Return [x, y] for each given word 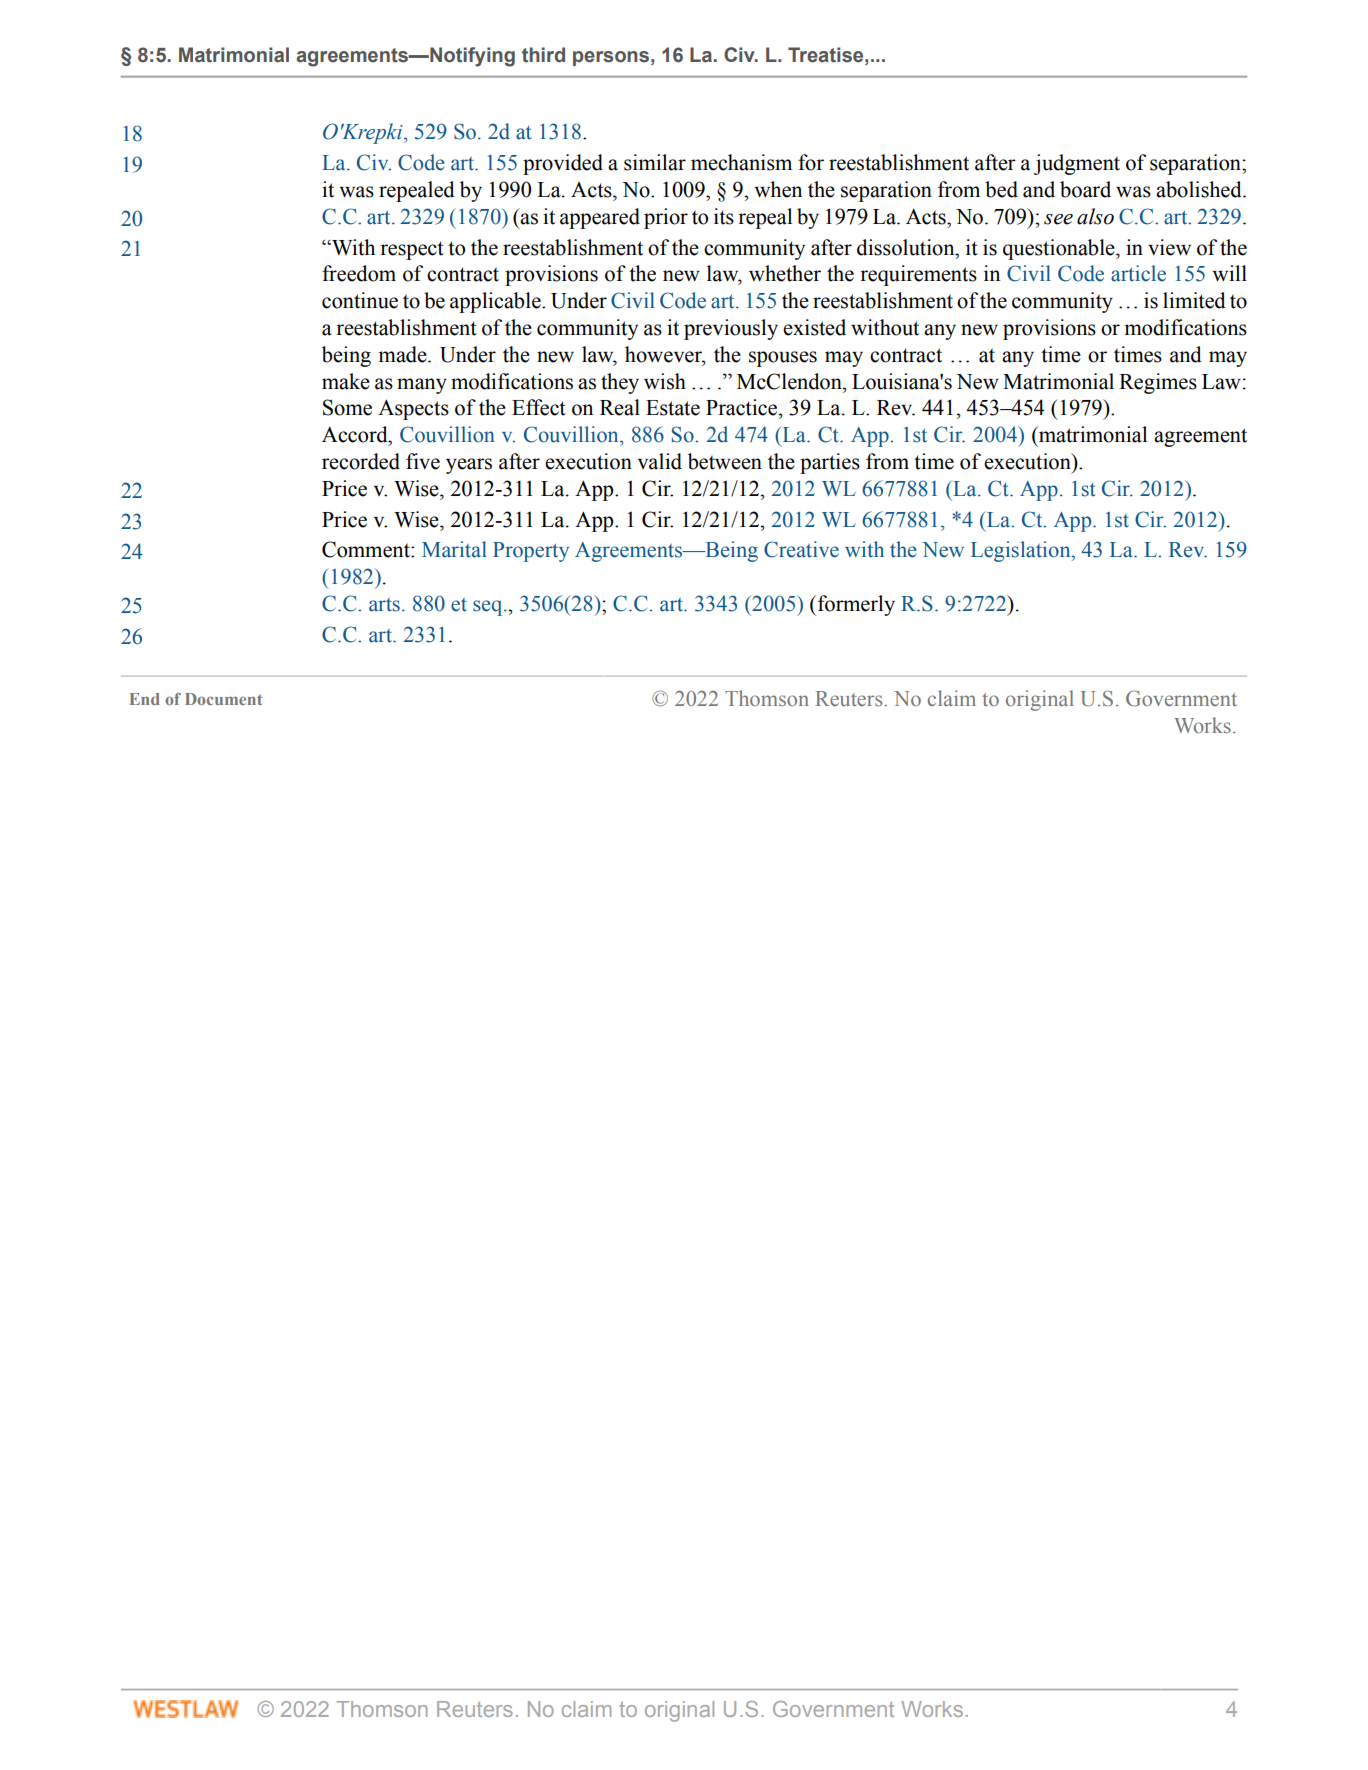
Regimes [1158, 383]
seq [489, 608]
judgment [1077, 164]
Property [531, 552]
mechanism [741, 162]
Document [224, 699]
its [724, 216]
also [1095, 216]
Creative [801, 549]
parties [830, 463]
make [346, 381]
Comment [367, 549]
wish [665, 381]
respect [412, 250]
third [543, 55]
